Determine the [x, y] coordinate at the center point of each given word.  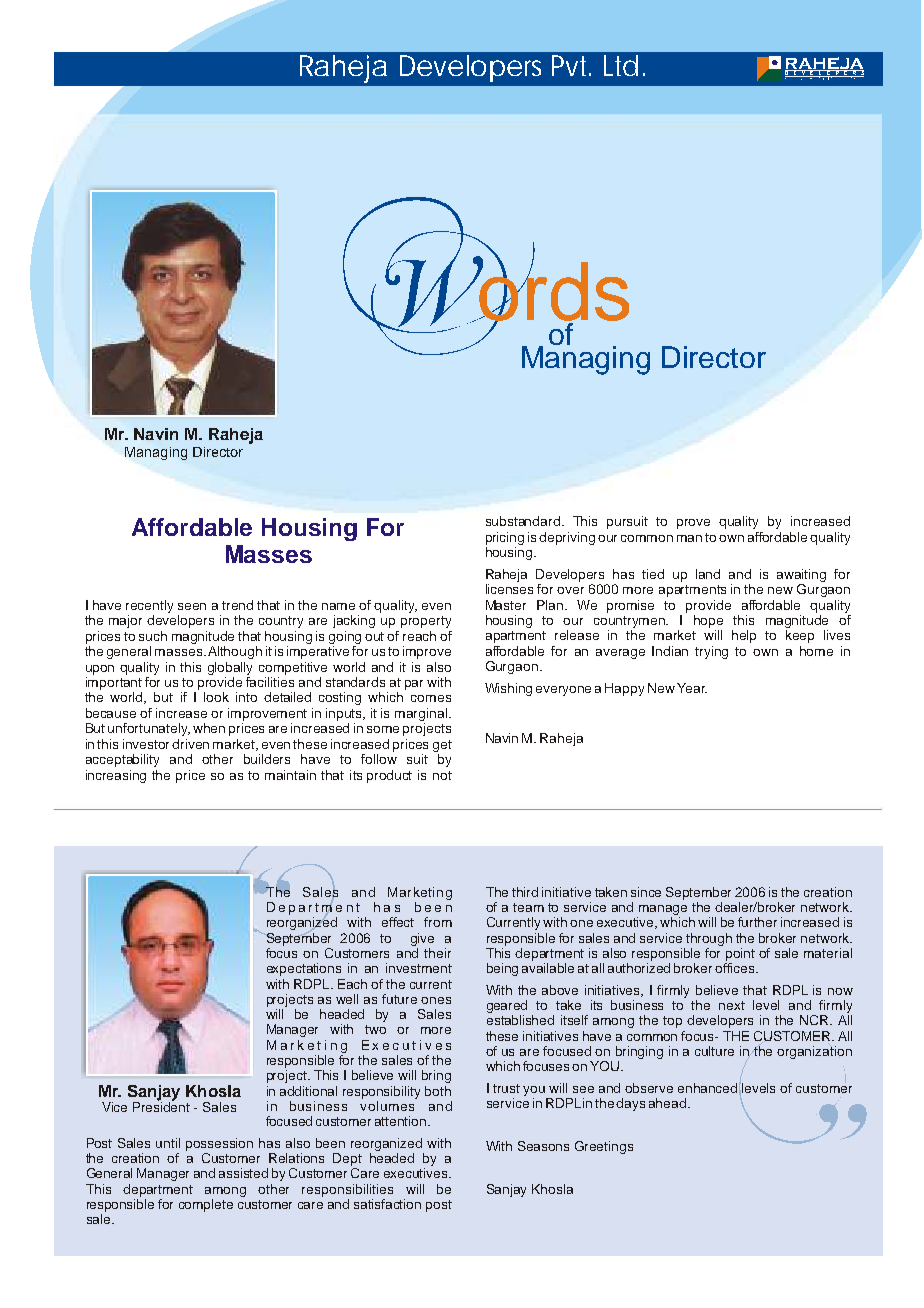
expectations [304, 969]
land [708, 574]
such [153, 636]
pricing [505, 538]
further [757, 922]
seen [192, 606]
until [168, 1143]
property [426, 622]
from [438, 922]
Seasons [543, 1146]
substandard [523, 521]
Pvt [571, 65]
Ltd [621, 65]
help [744, 636]
